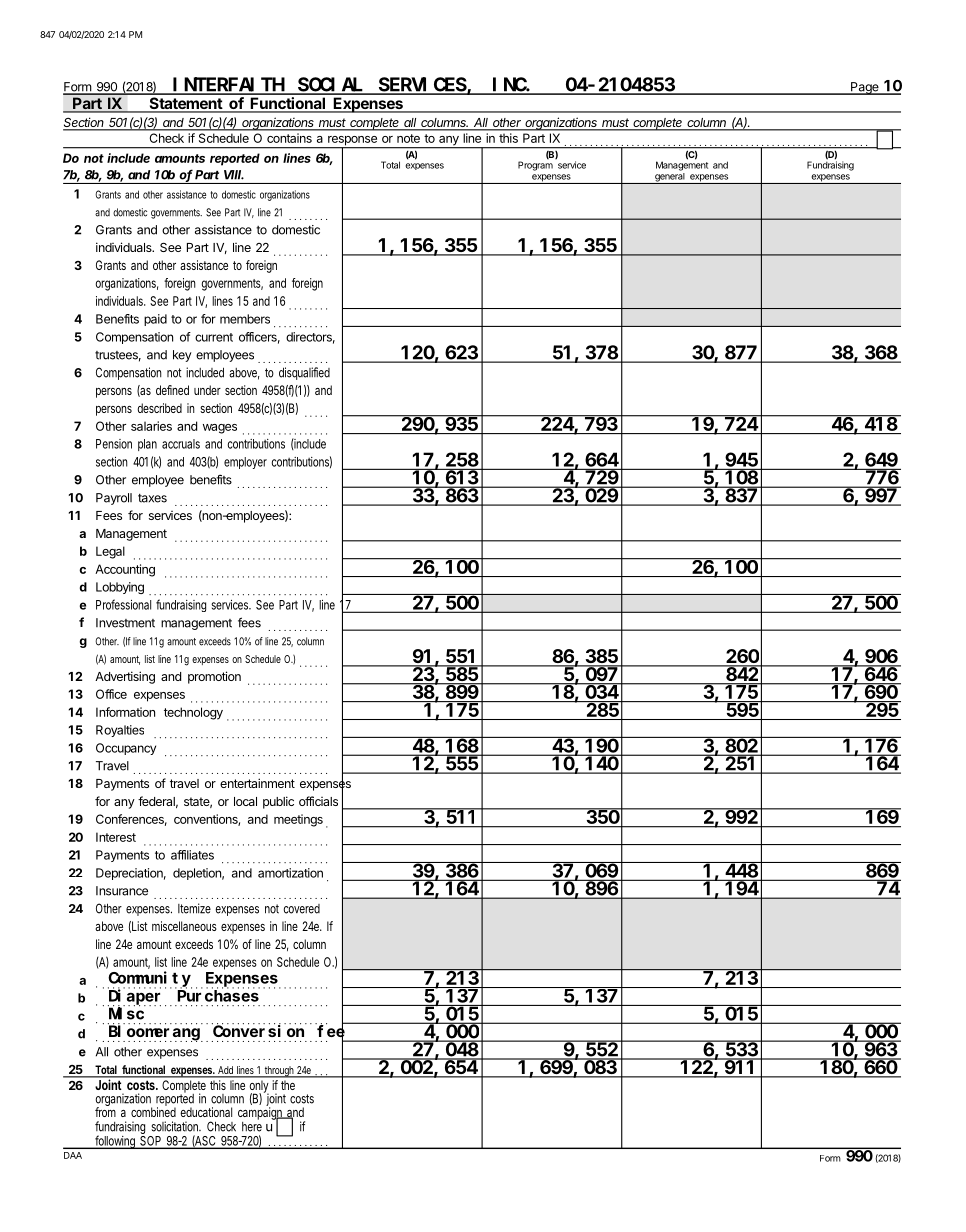 Image resolution: width=966 pixels, height=1232 pixels. I want to click on note, so click(408, 138).
